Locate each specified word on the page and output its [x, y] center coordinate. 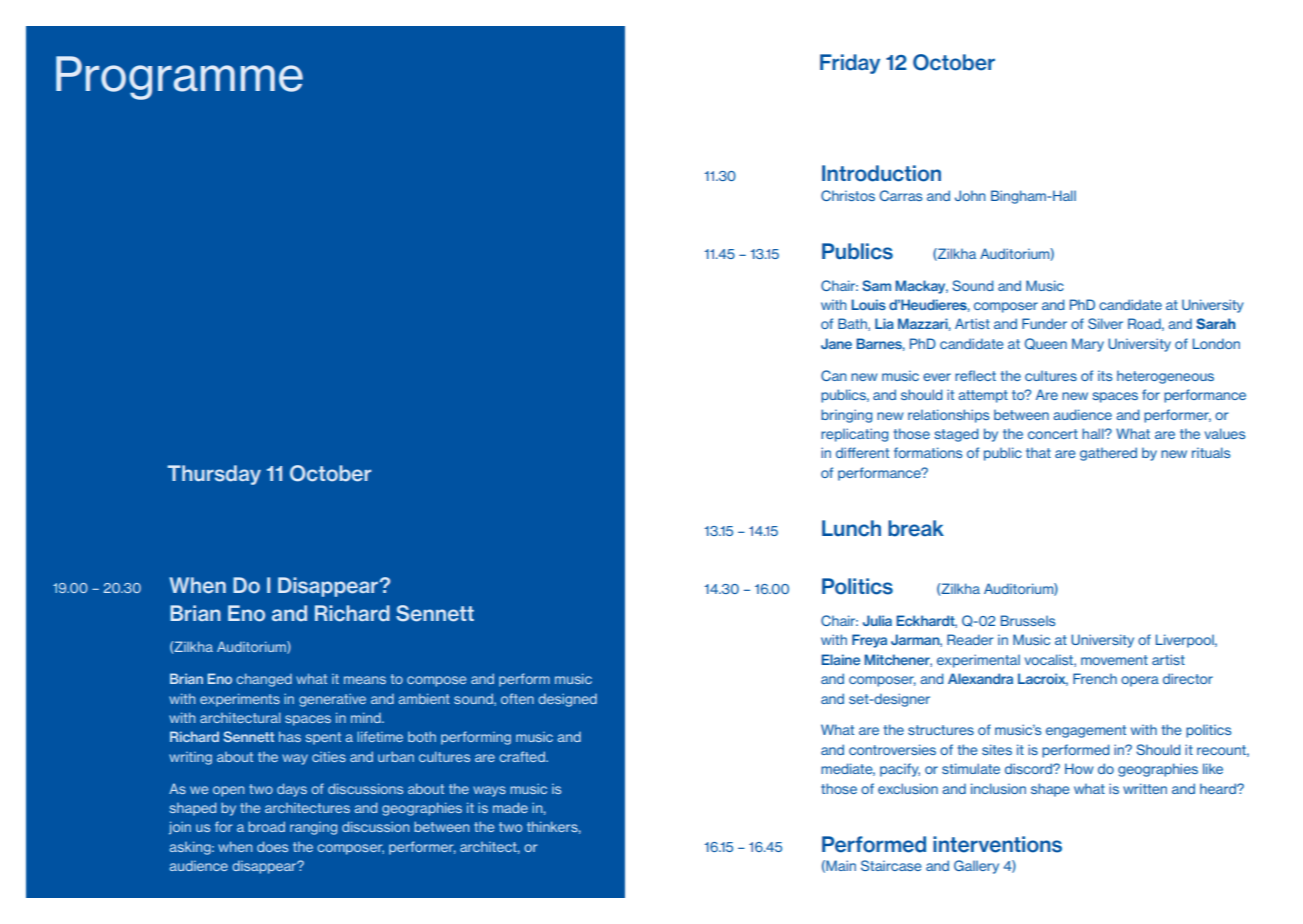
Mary [1088, 345]
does [272, 846]
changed [264, 680]
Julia [877, 620]
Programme [179, 78]
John [970, 195]
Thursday [214, 475]
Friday [850, 64]
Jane [836, 343]
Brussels [1028, 620]
